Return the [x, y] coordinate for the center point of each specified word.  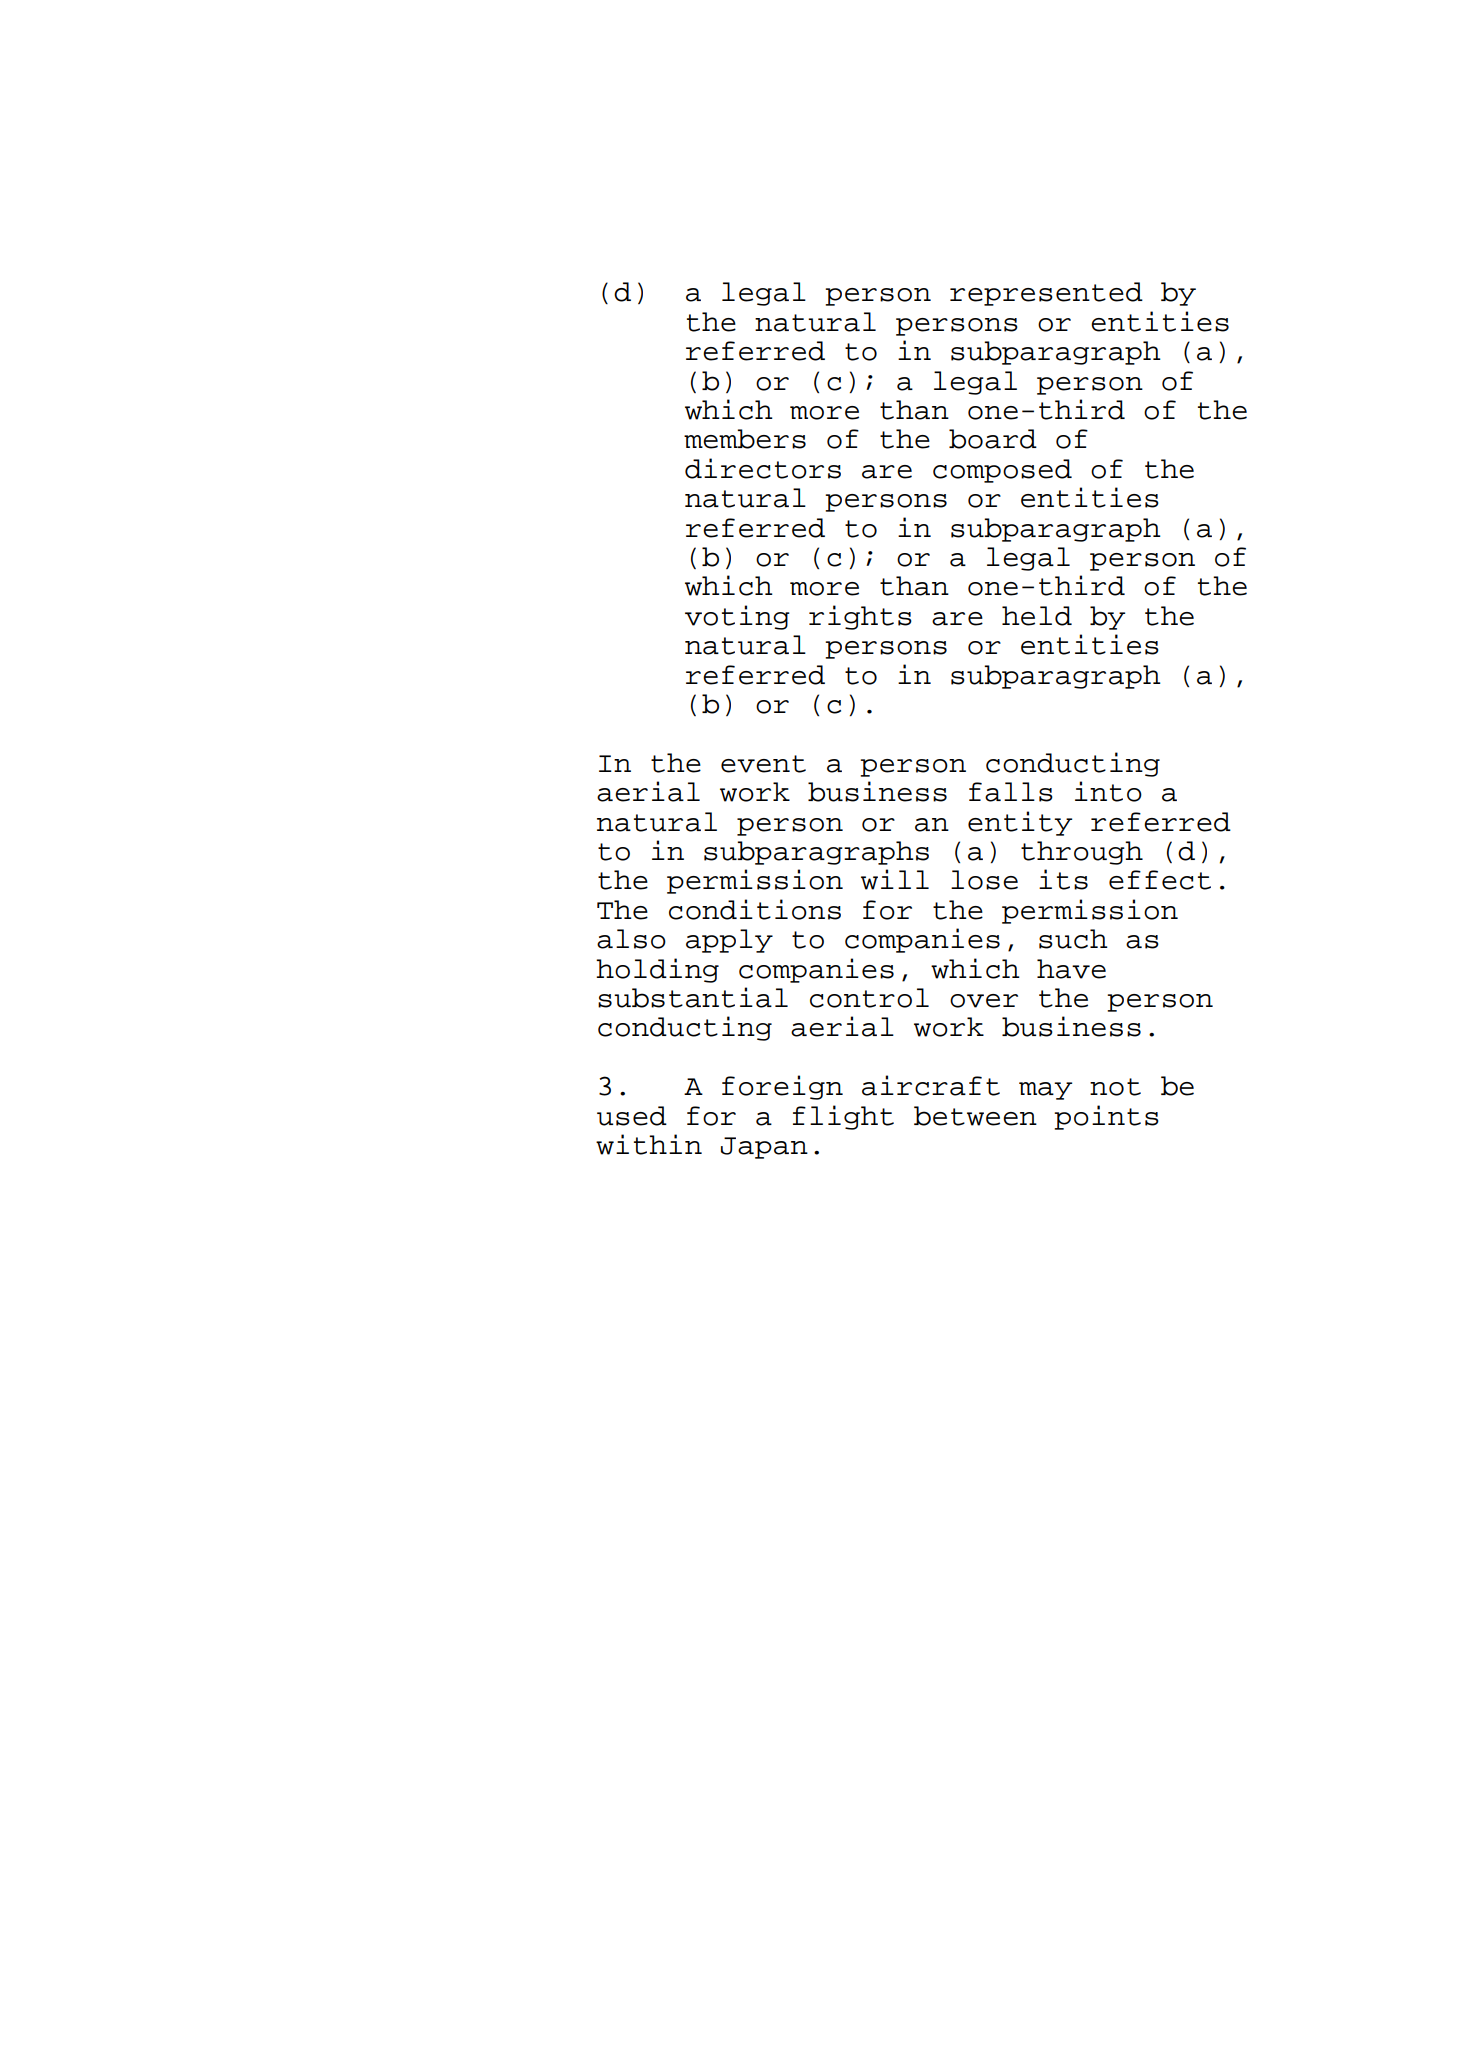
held [1037, 616]
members [745, 439]
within [649, 1144]
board [993, 439]
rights [860, 617]
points [1106, 1117]
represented [1046, 294]
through [1082, 853]
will [895, 879]
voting [737, 617]
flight [843, 1117]
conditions [755, 909]
